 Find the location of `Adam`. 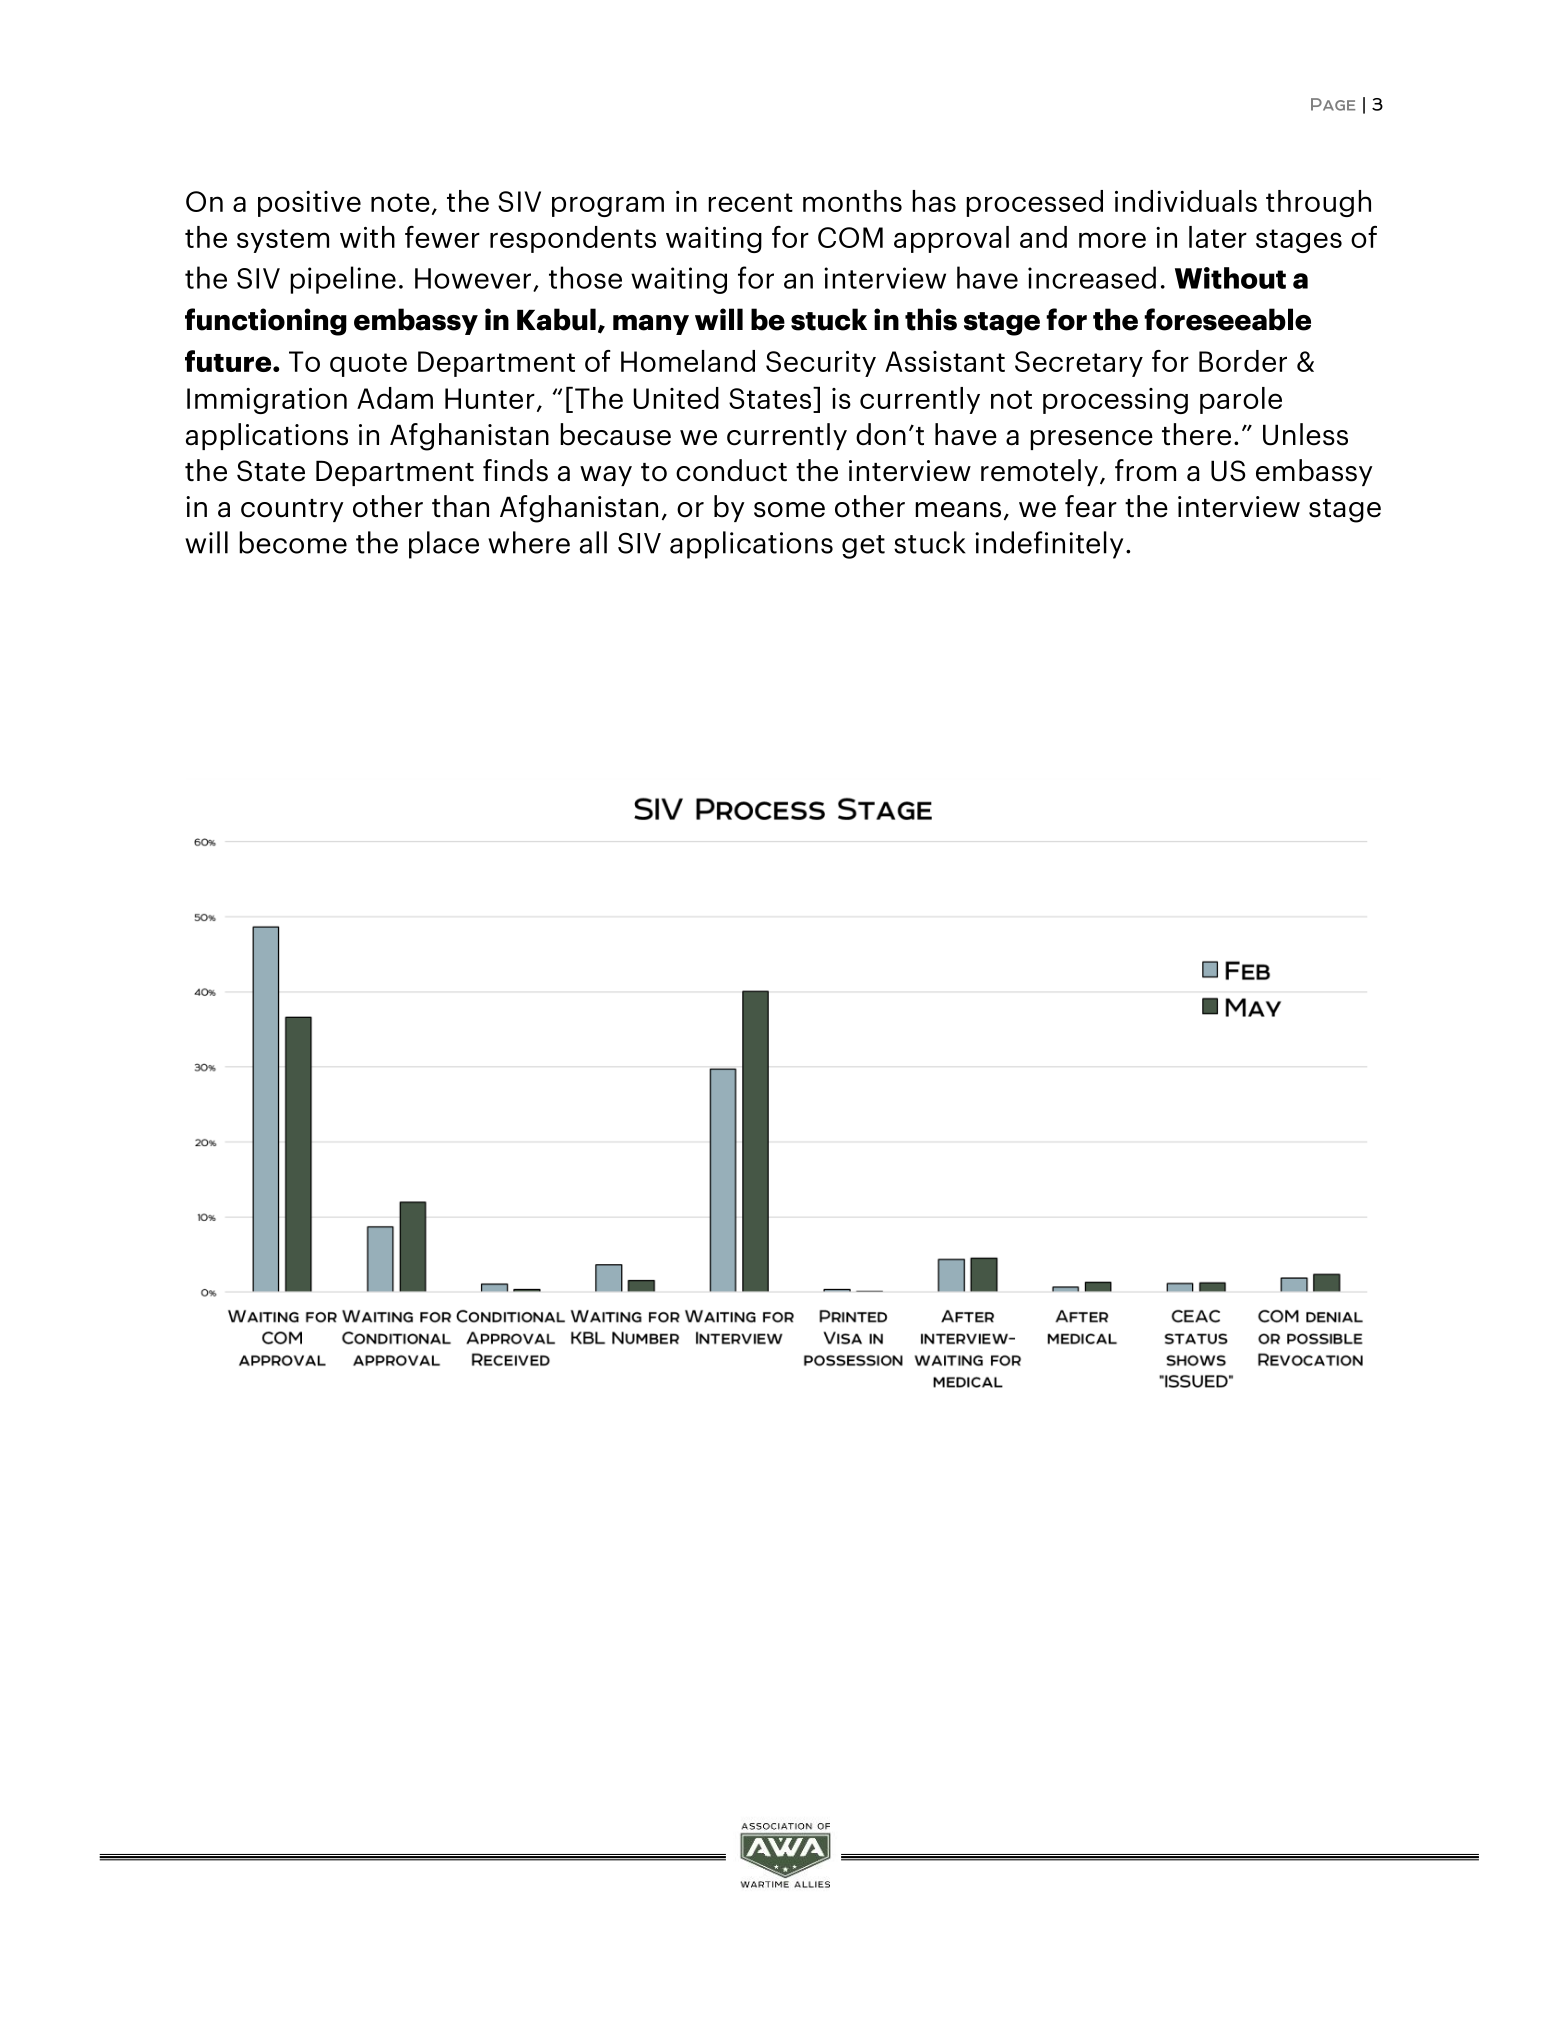

Adam is located at coordinates (395, 398).
